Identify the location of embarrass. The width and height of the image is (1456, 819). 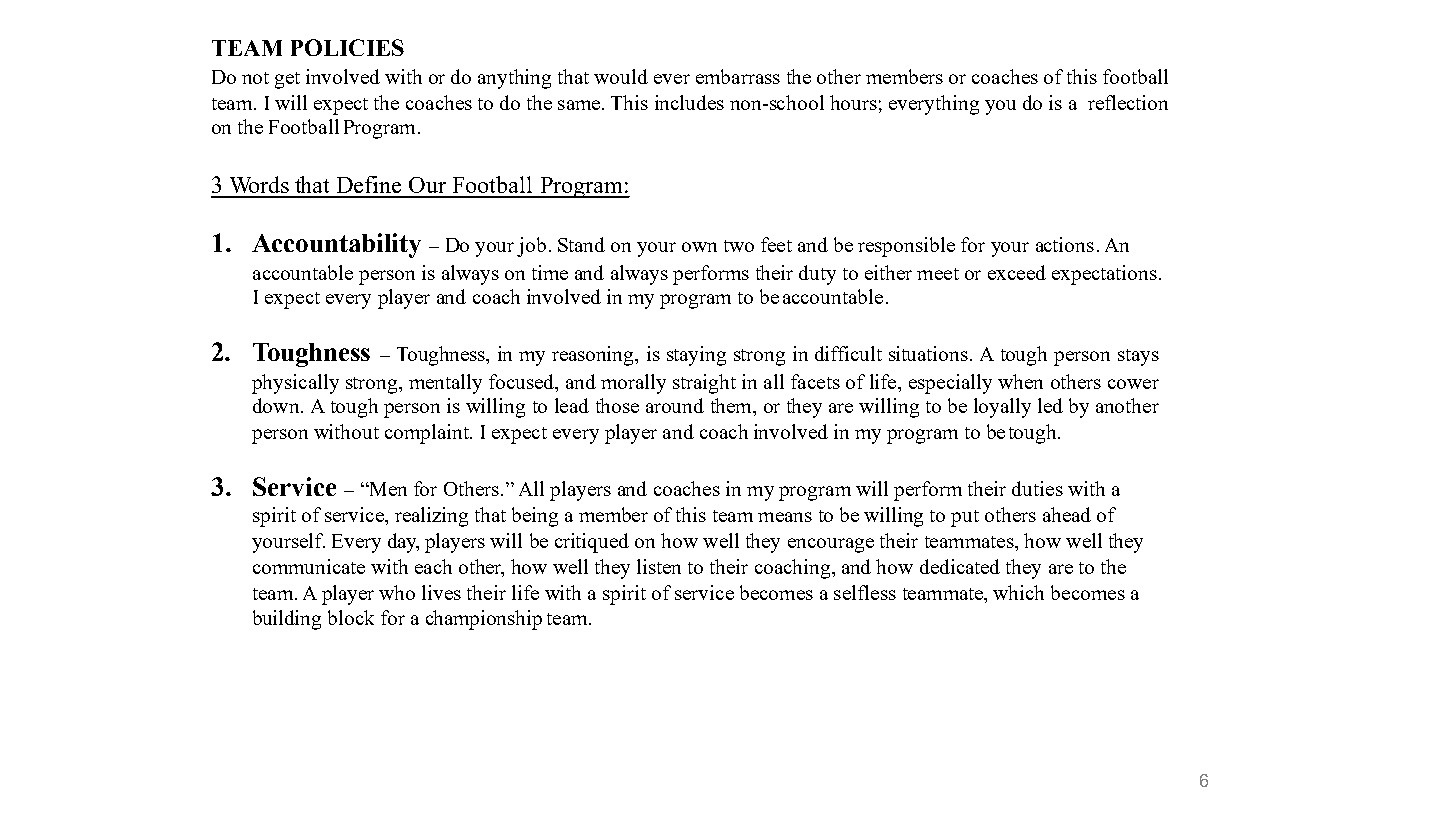
(738, 76).
